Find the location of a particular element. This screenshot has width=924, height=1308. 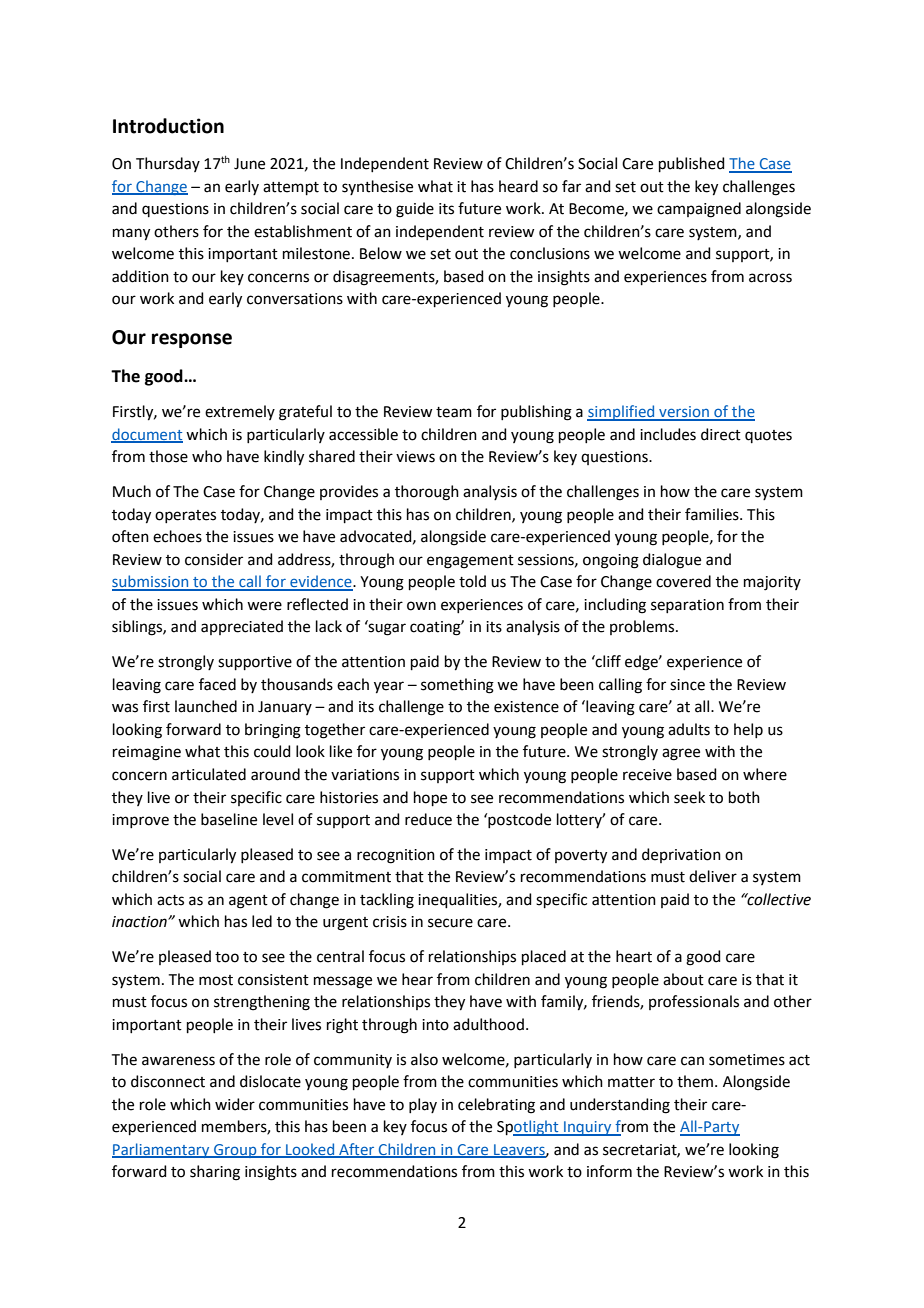

play is located at coordinates (423, 1105).
